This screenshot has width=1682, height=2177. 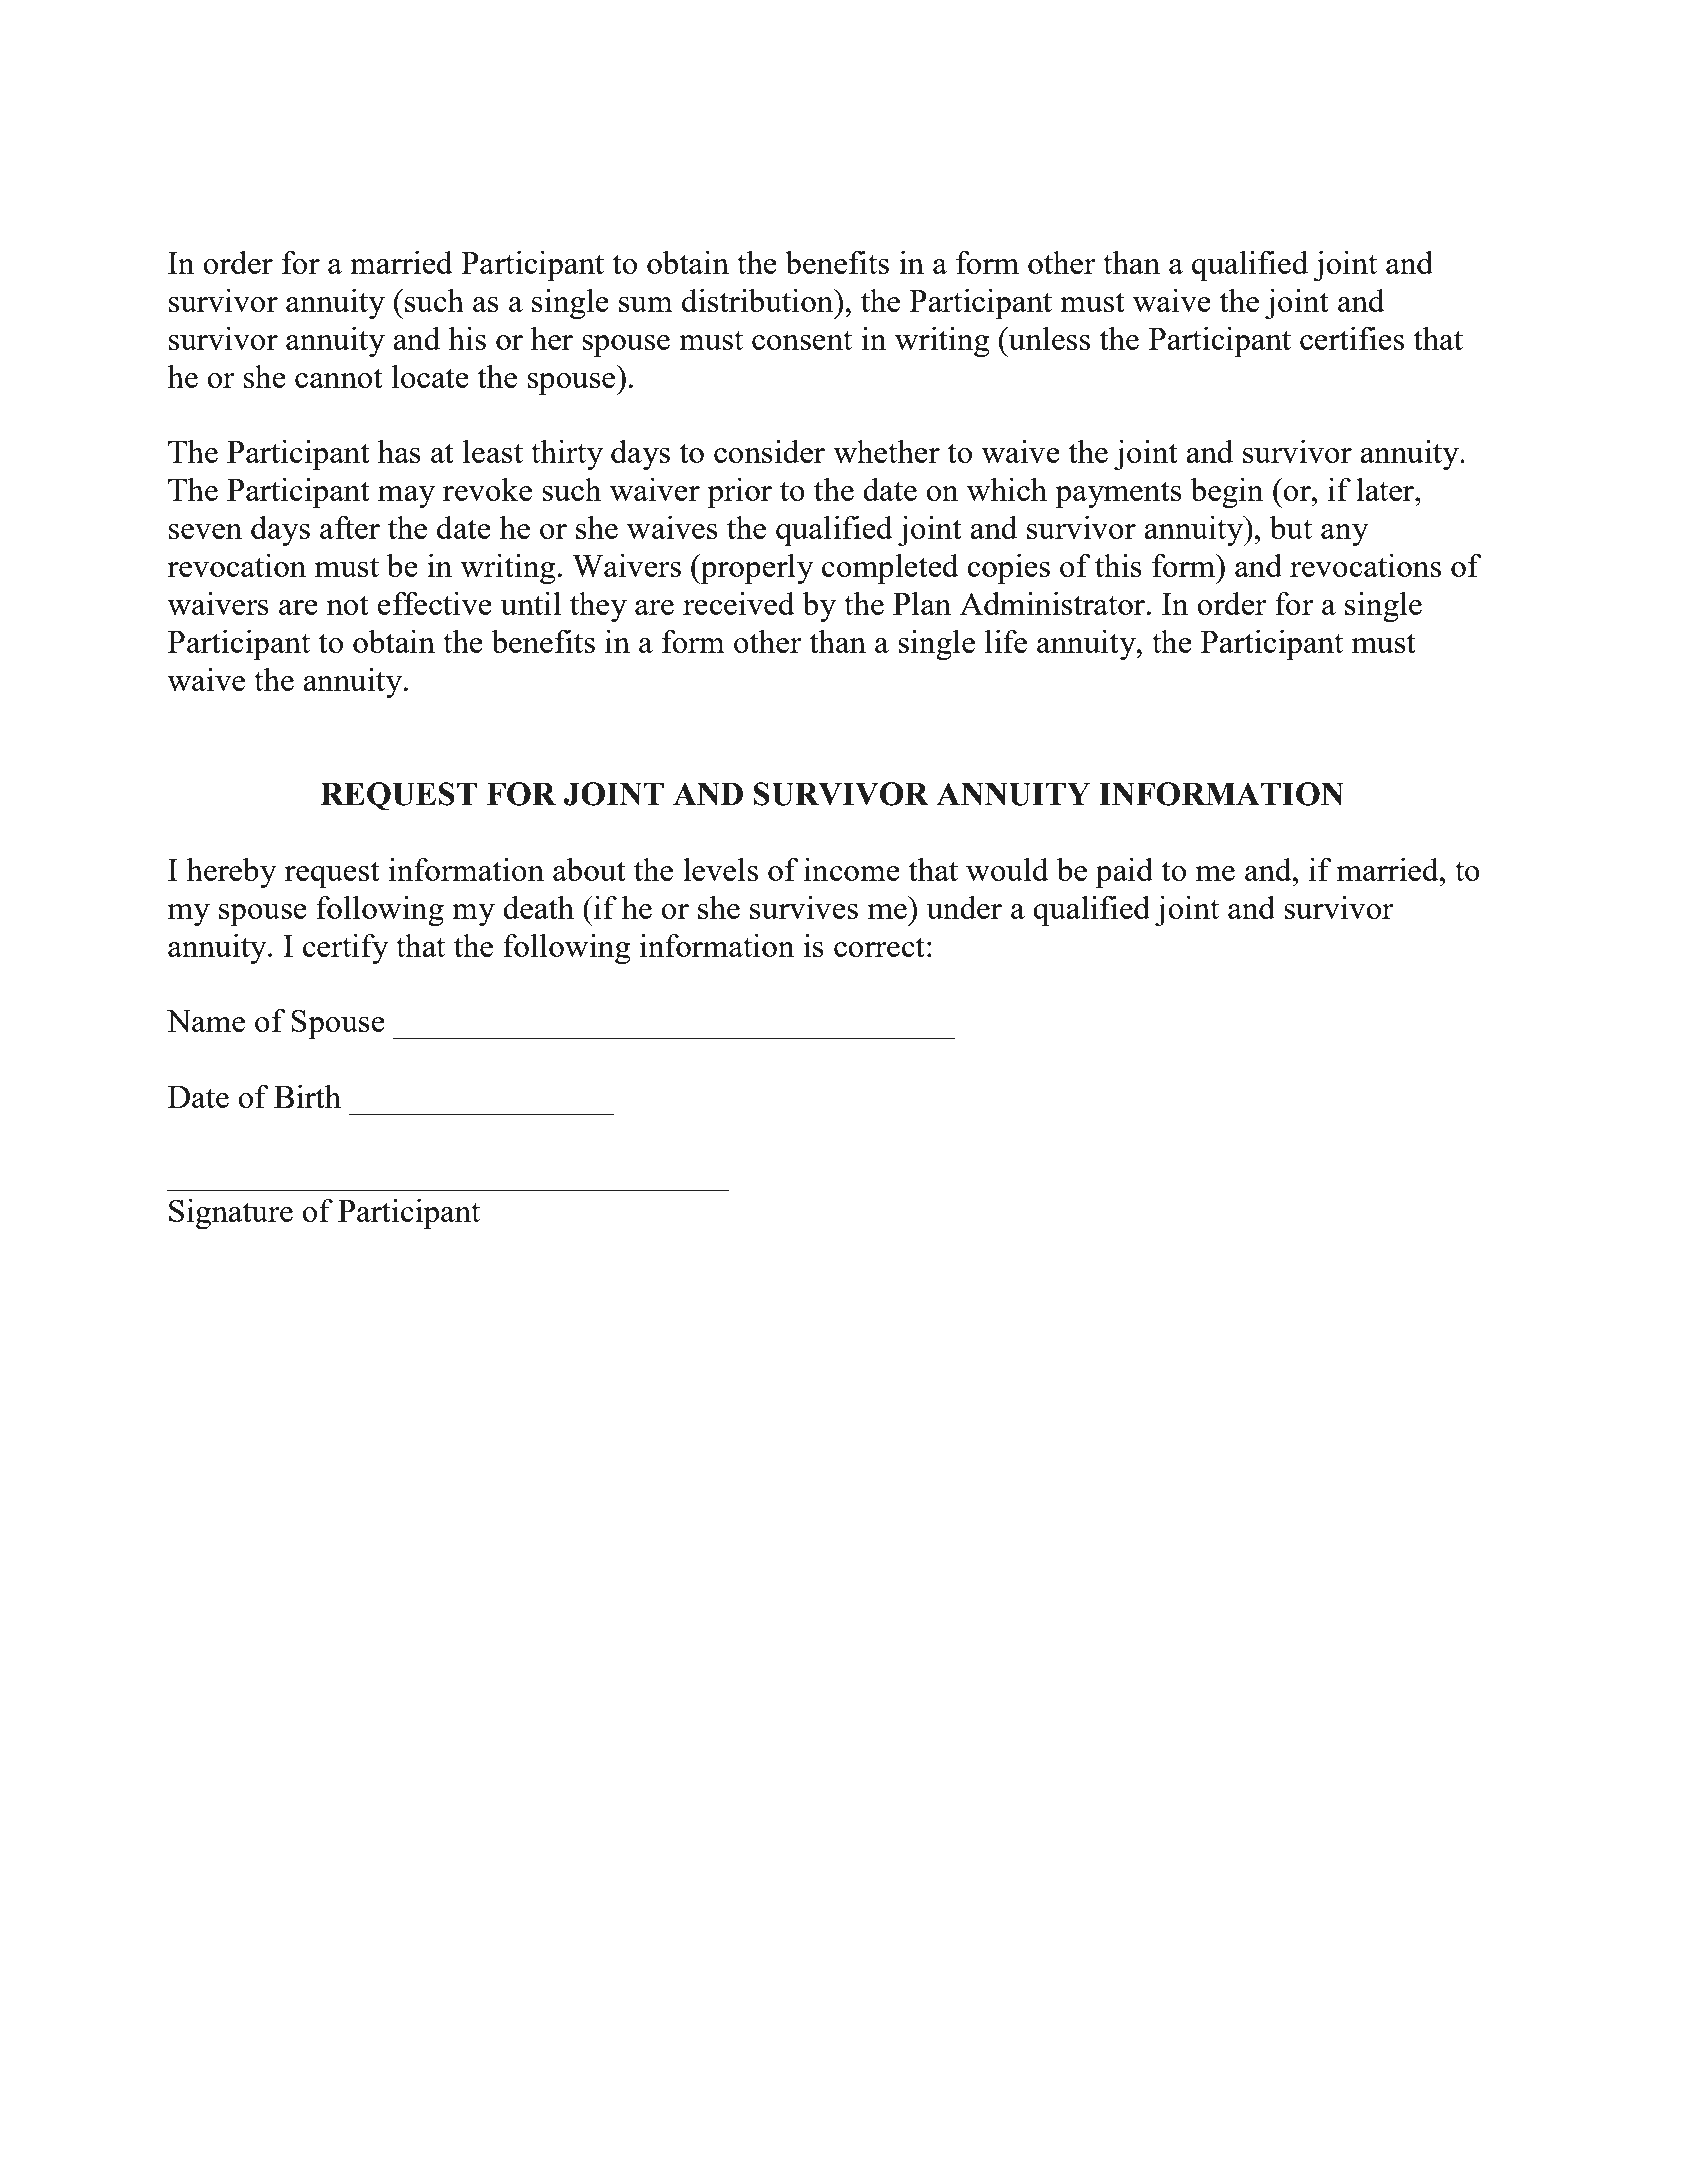 I want to click on income, so click(x=852, y=869).
